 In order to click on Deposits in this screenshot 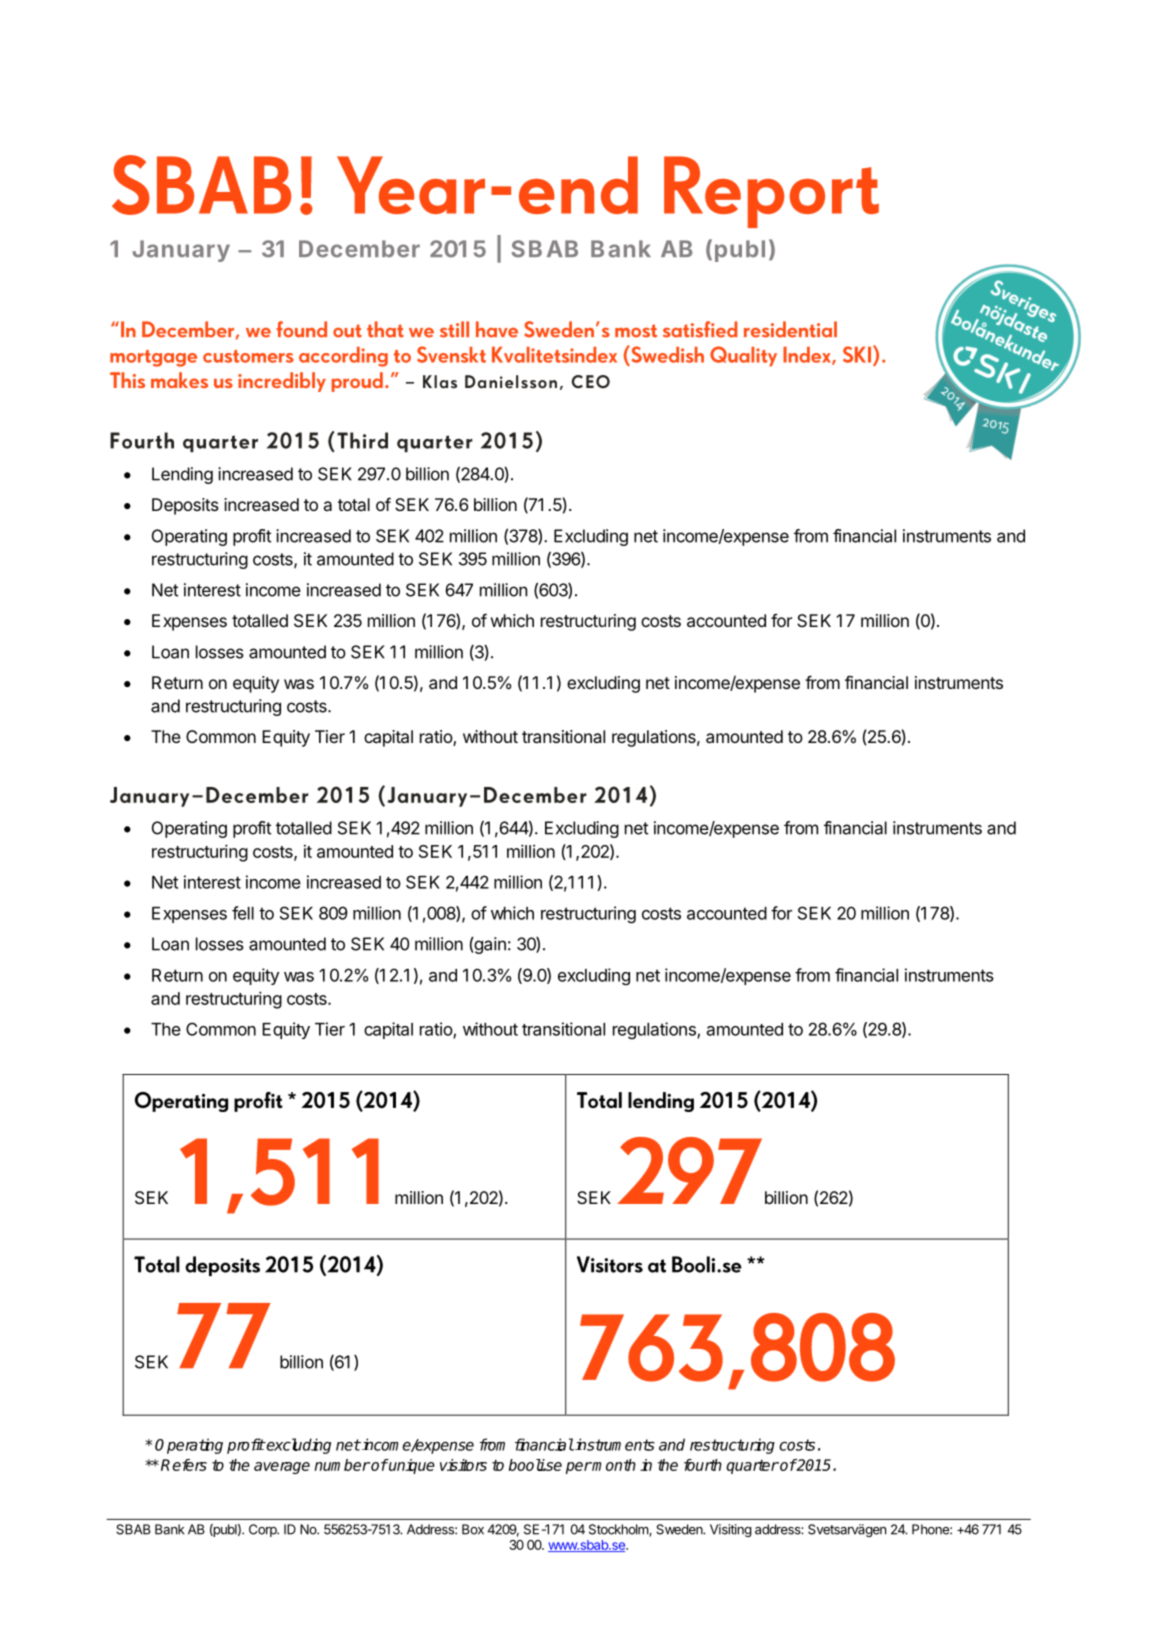, I will do `click(185, 506)`.
